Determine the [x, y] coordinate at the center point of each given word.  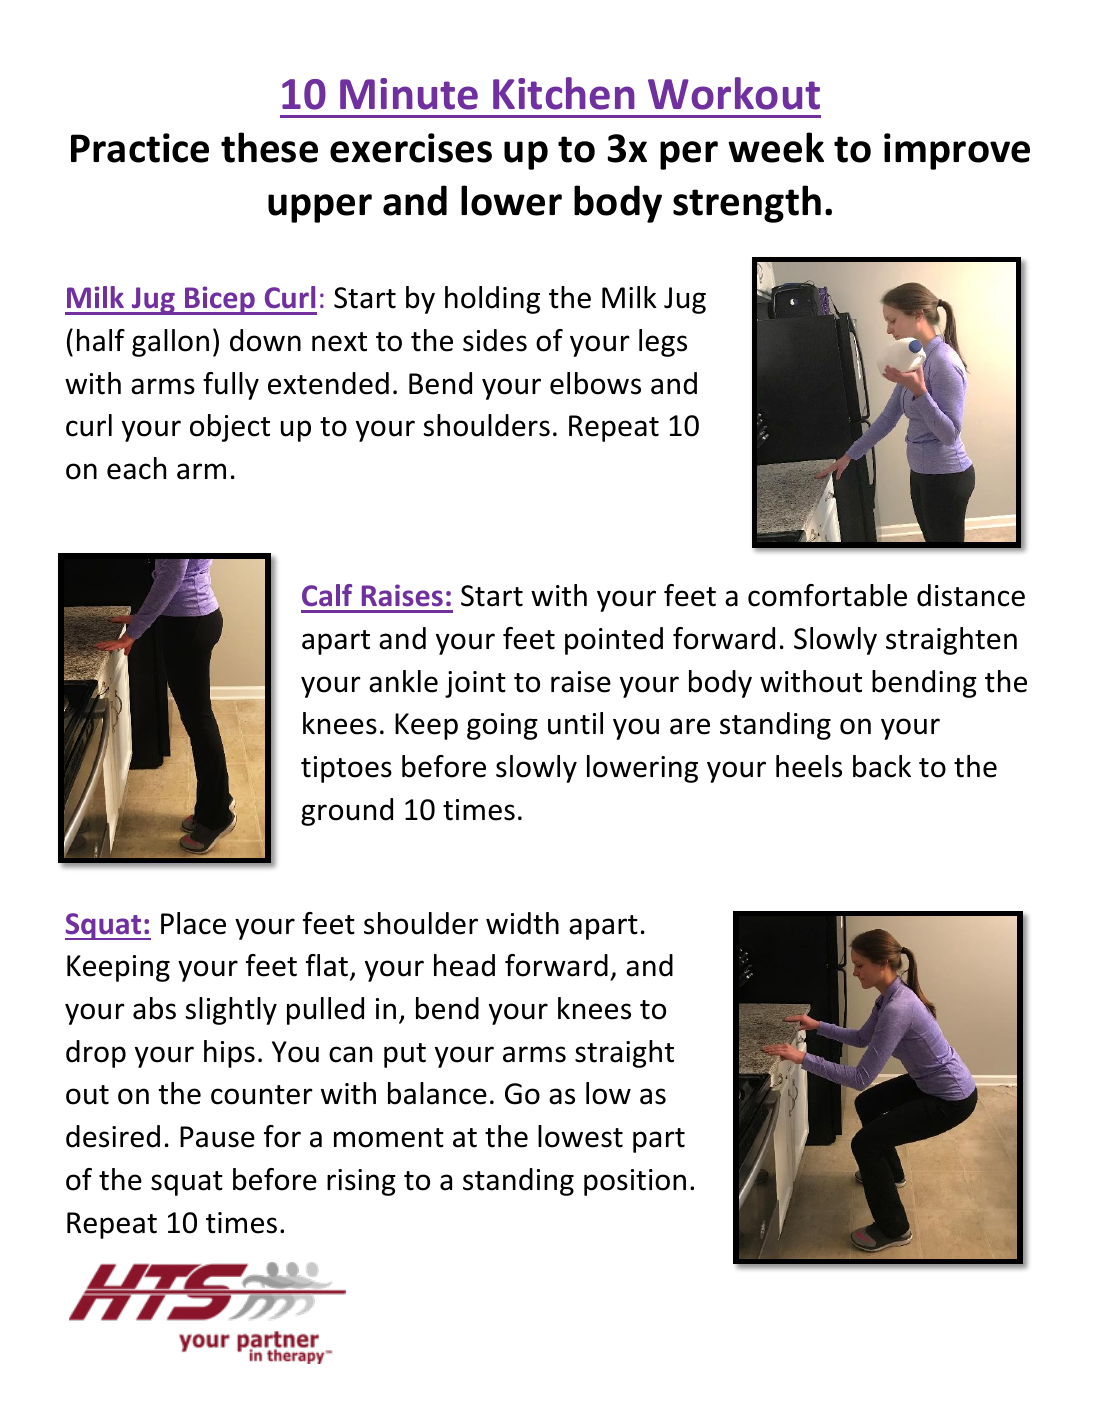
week [776, 147]
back [882, 766]
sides [495, 340]
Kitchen [564, 93]
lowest [580, 1136]
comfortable [827, 595]
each [136, 468]
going [502, 726]
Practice [140, 148]
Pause [217, 1137]
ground [347, 812]
